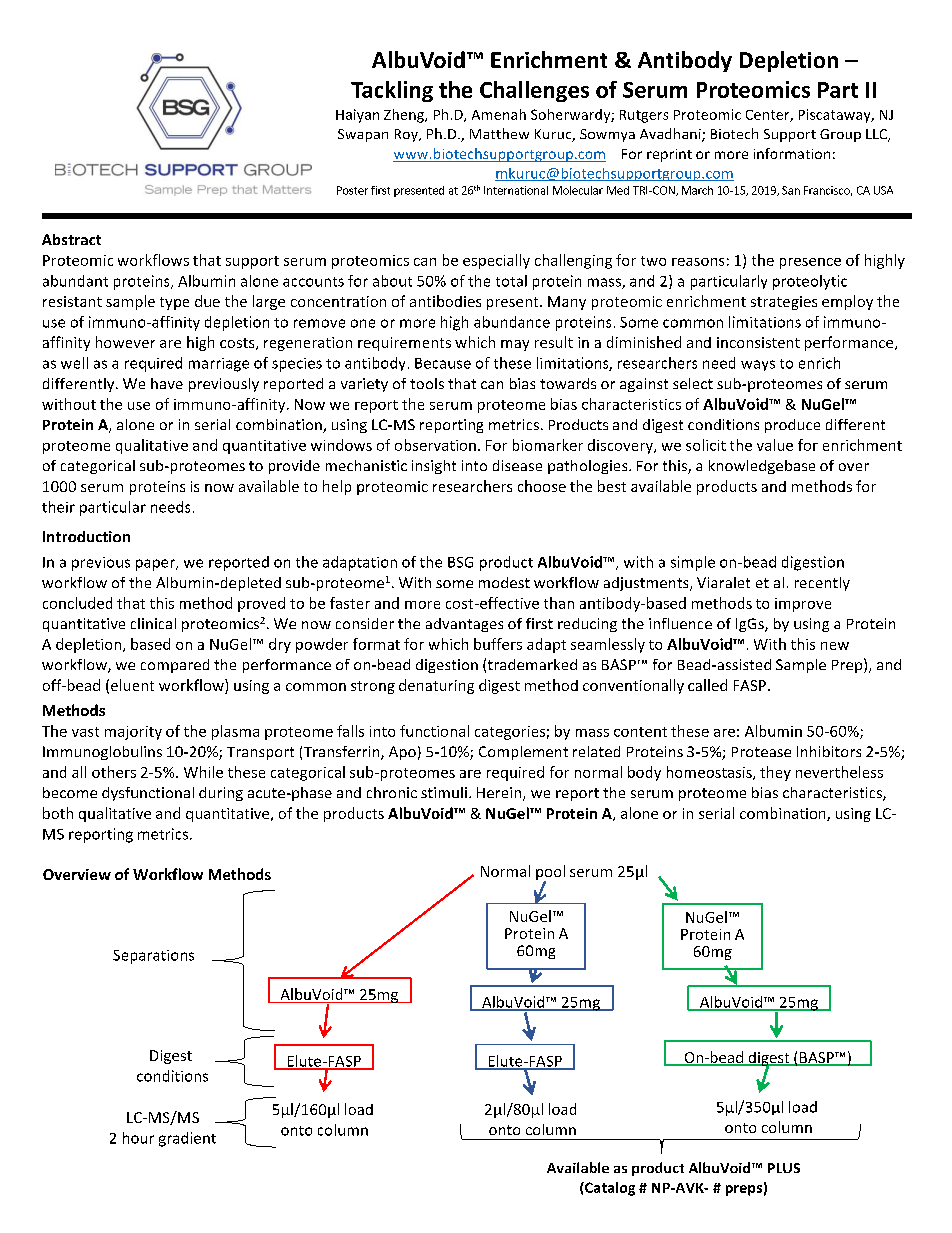  I want to click on Catalog, so click(609, 1189).
